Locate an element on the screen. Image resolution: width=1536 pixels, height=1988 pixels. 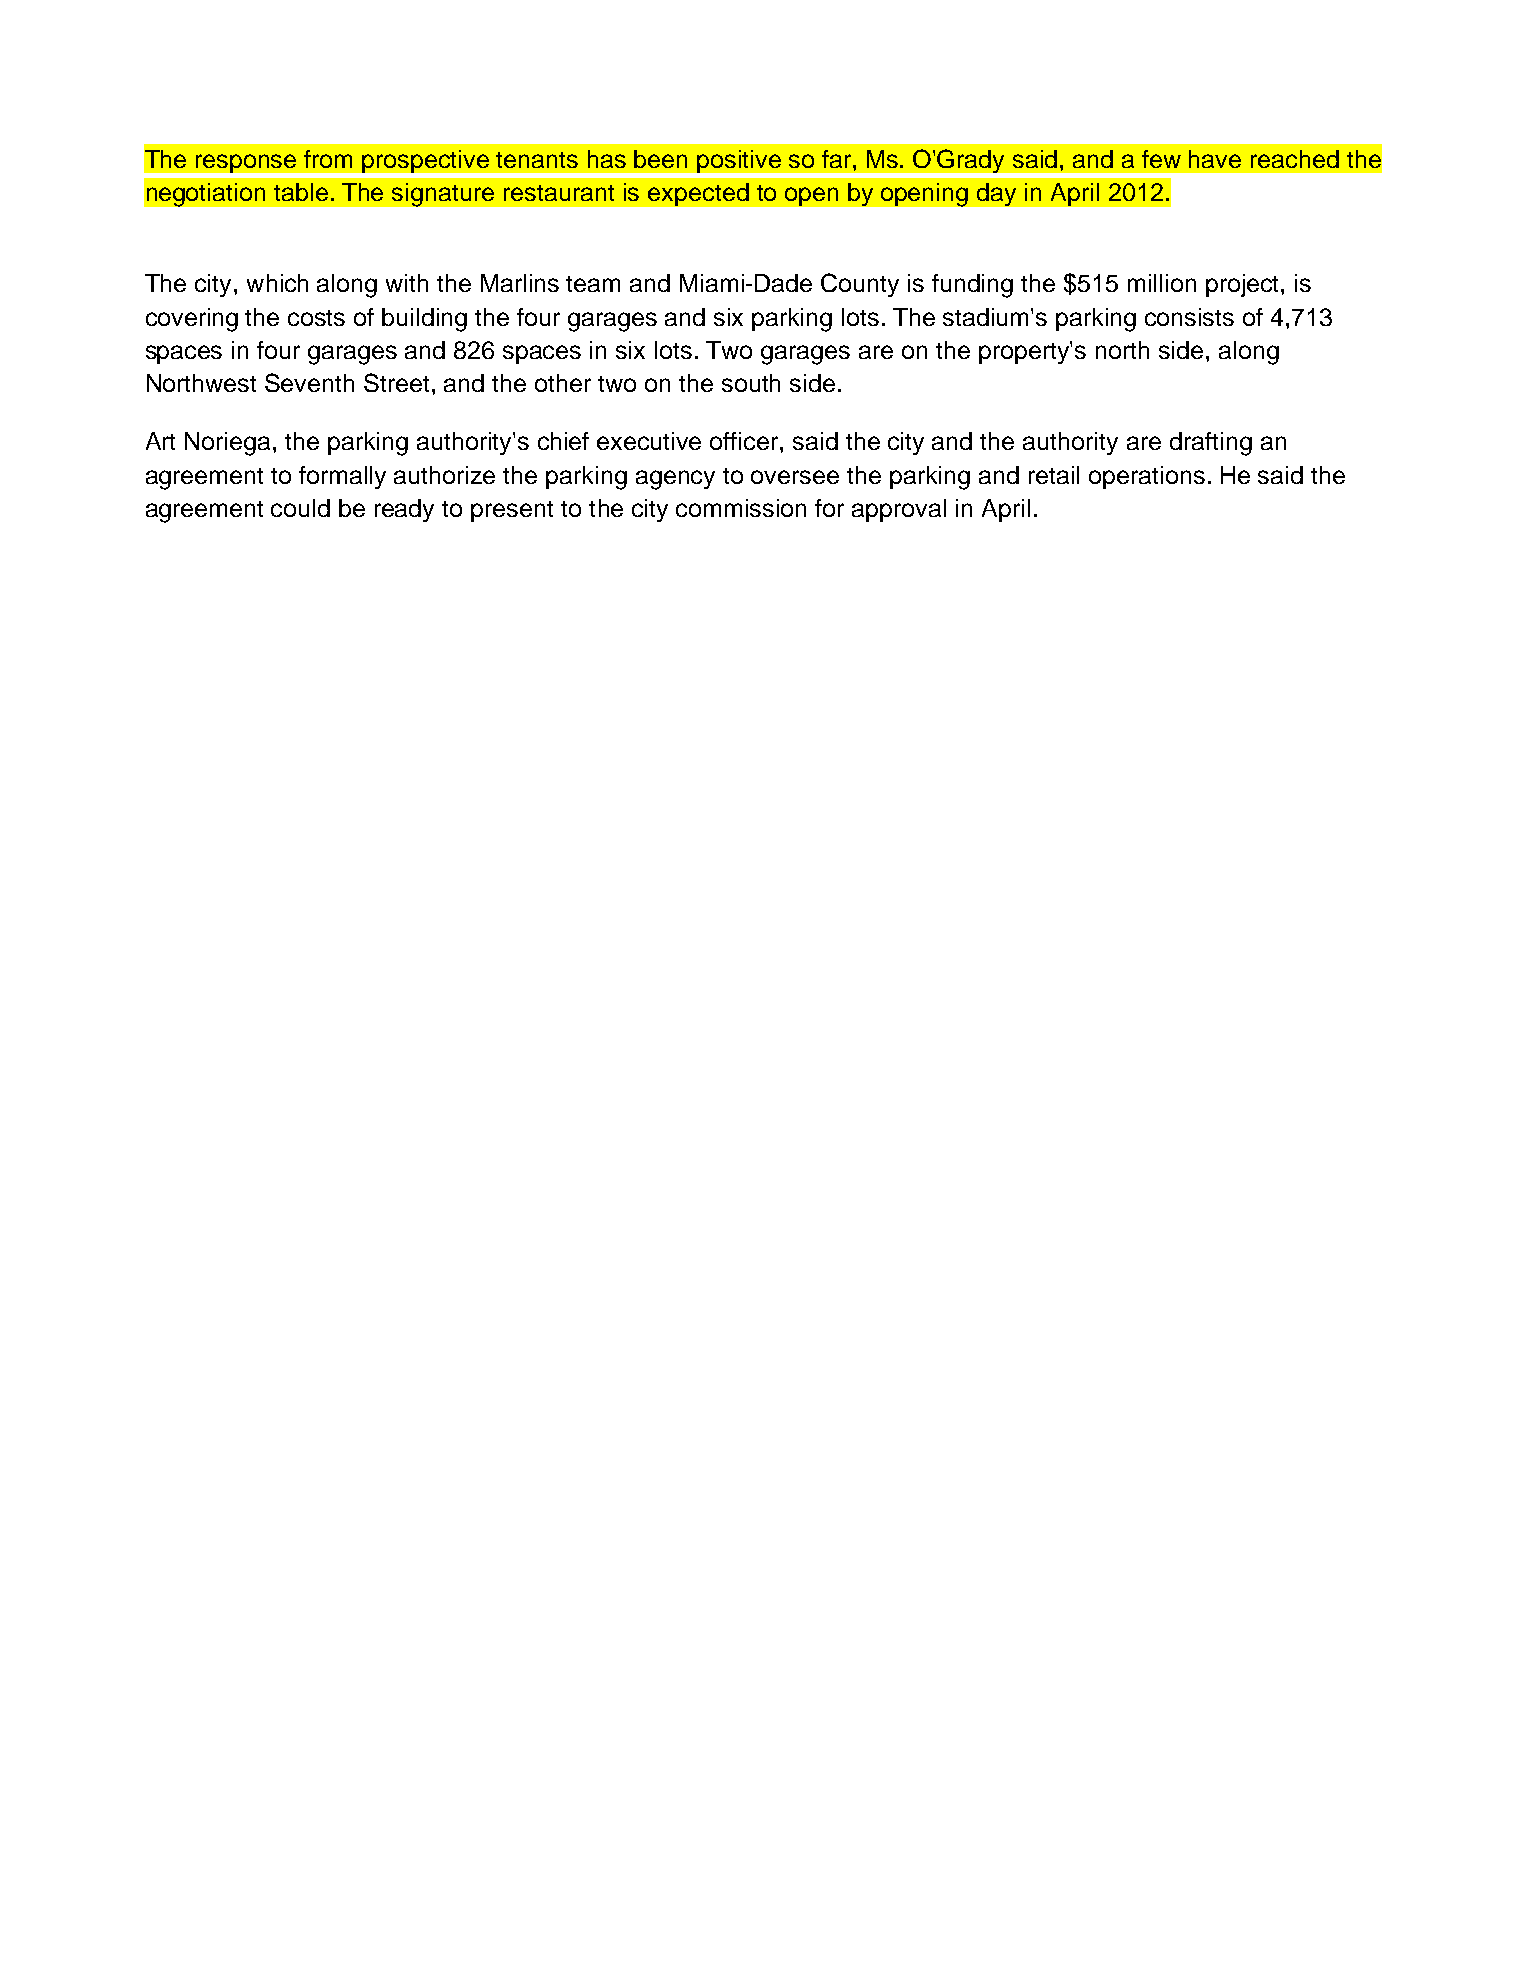
could is located at coordinates (300, 508).
